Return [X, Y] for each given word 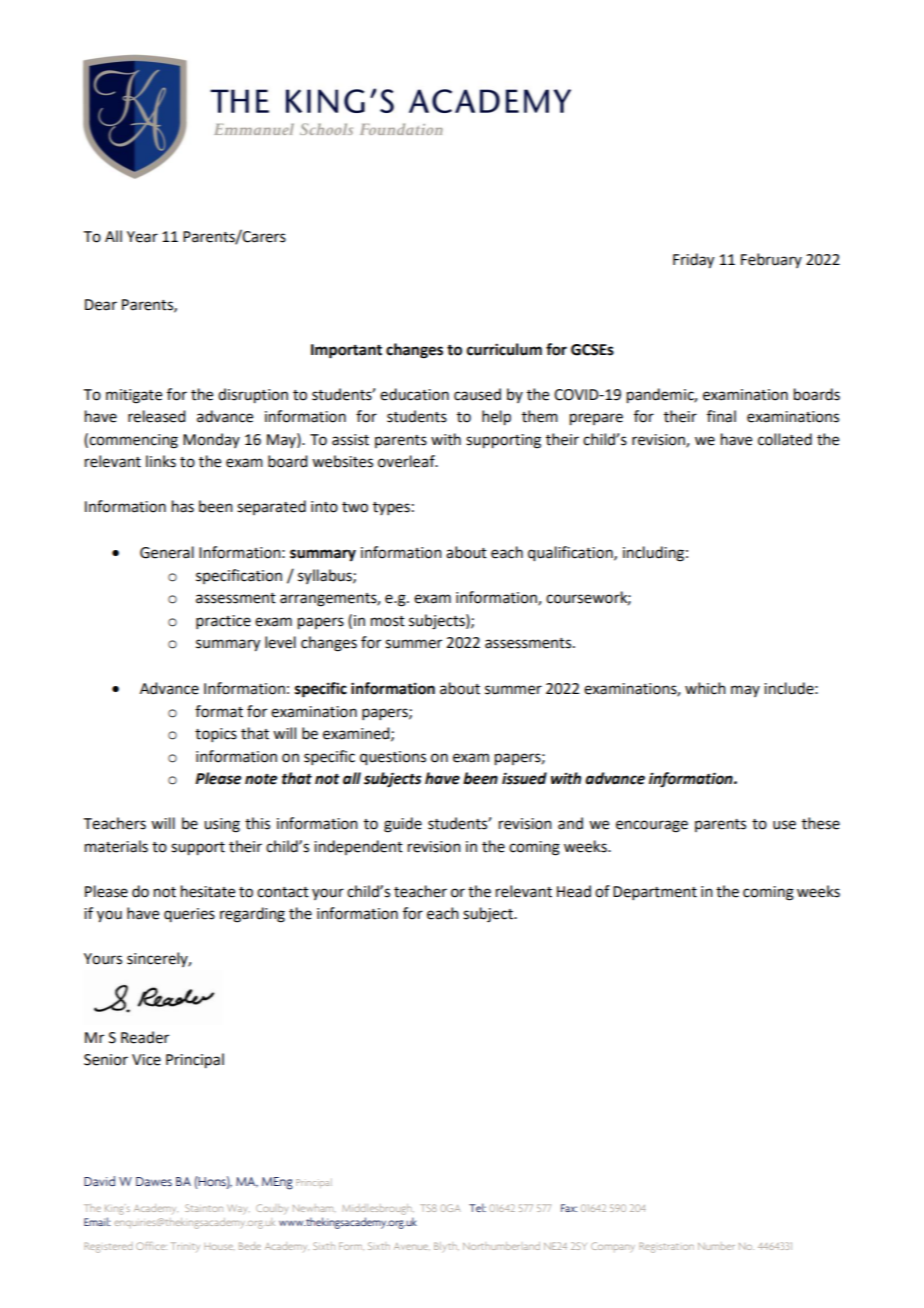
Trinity [185, 1247]
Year [142, 237]
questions [393, 758]
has [183, 506]
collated [785, 439]
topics [216, 735]
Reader [145, 1037]
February [771, 260]
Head [574, 891]
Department [655, 893]
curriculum [504, 349]
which [705, 688]
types [391, 508]
